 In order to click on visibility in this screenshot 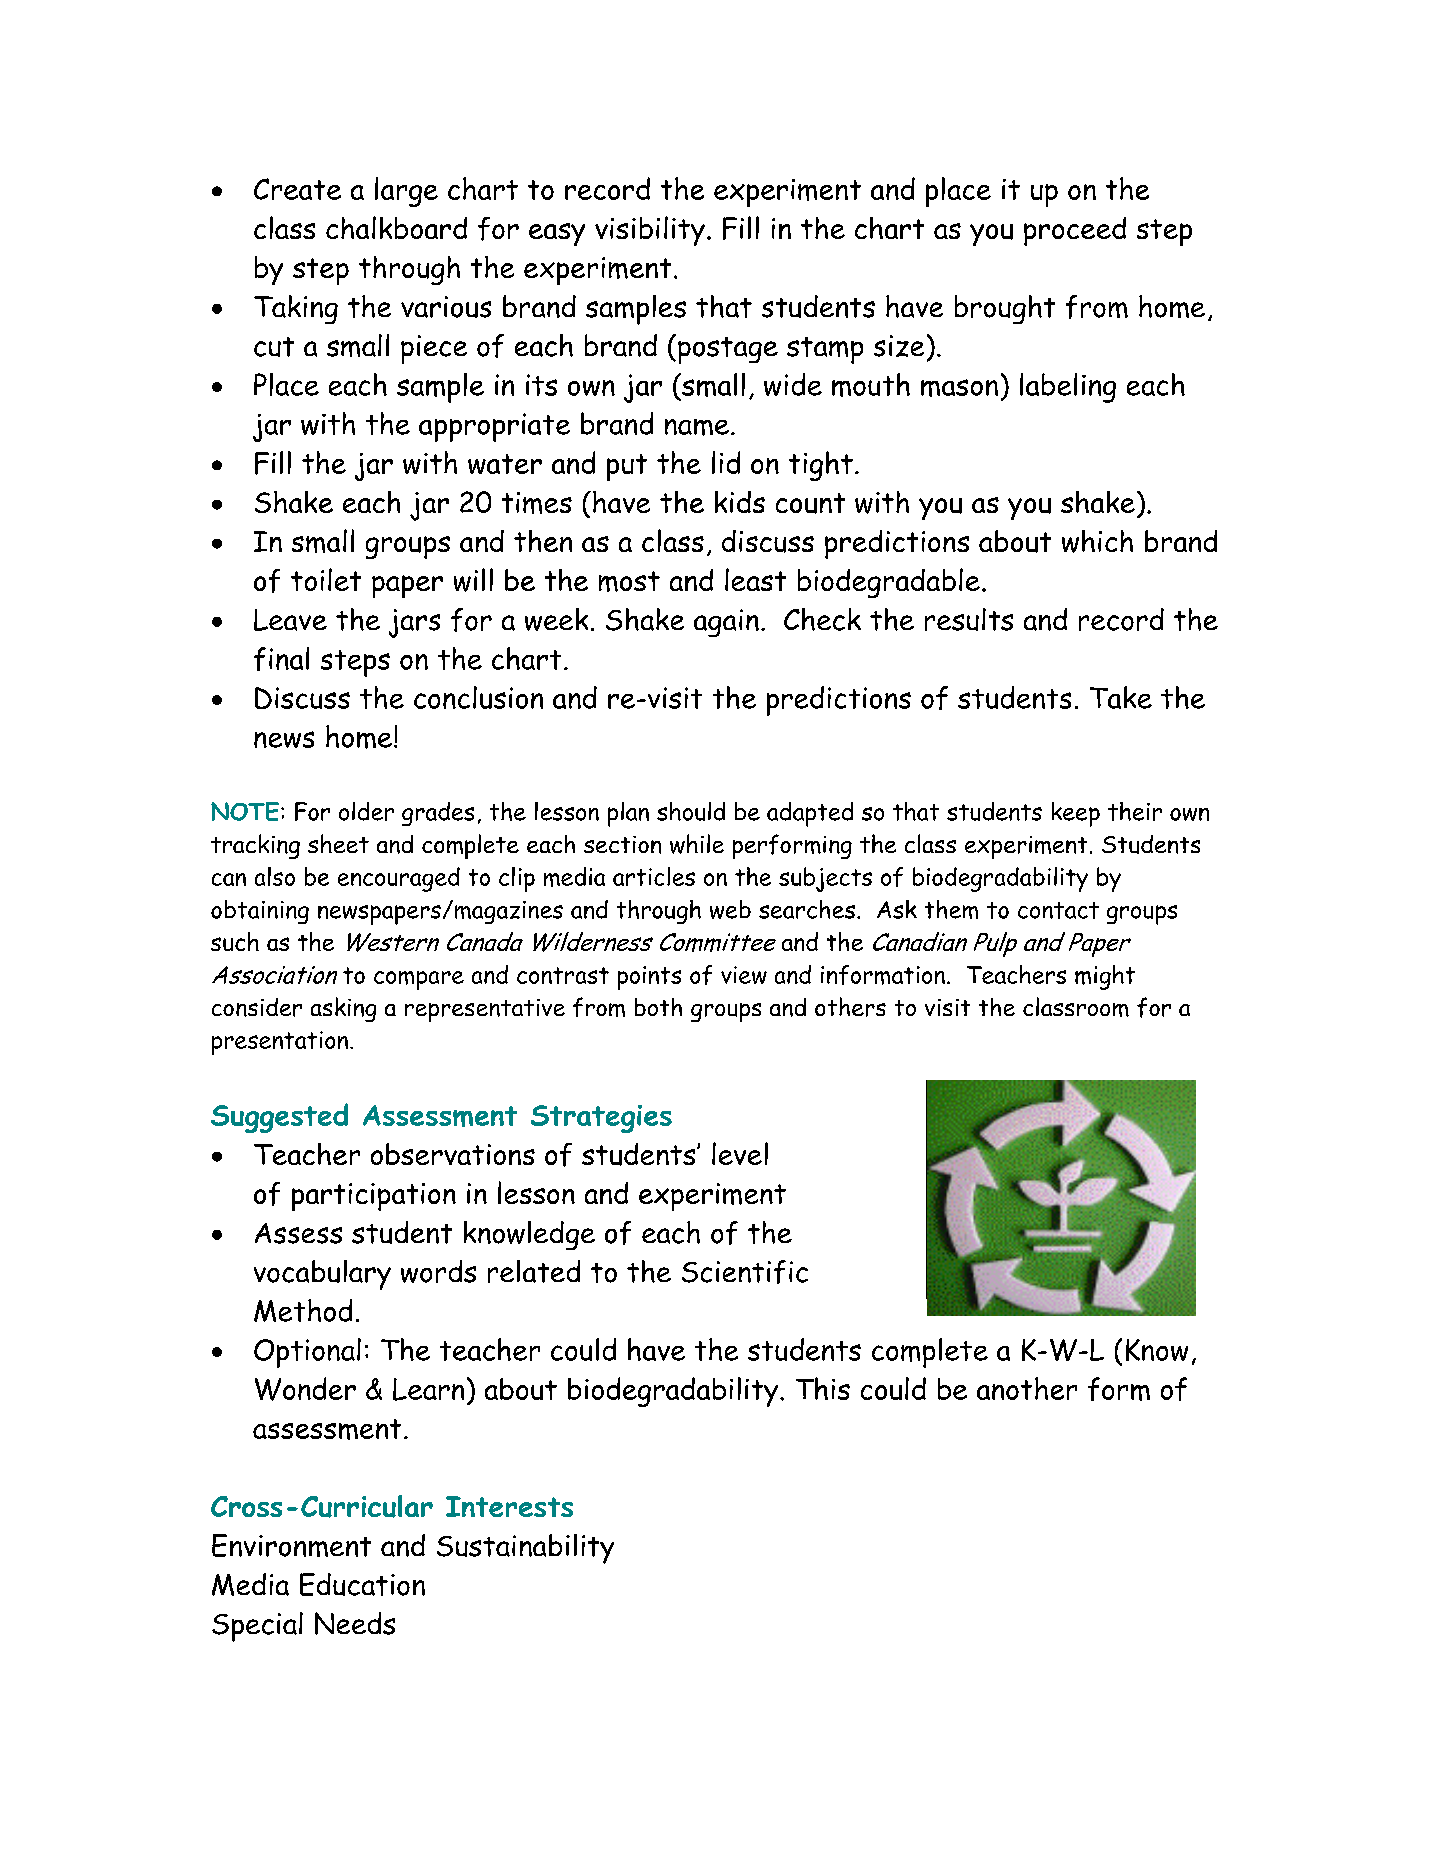, I will do `click(650, 231)`.
